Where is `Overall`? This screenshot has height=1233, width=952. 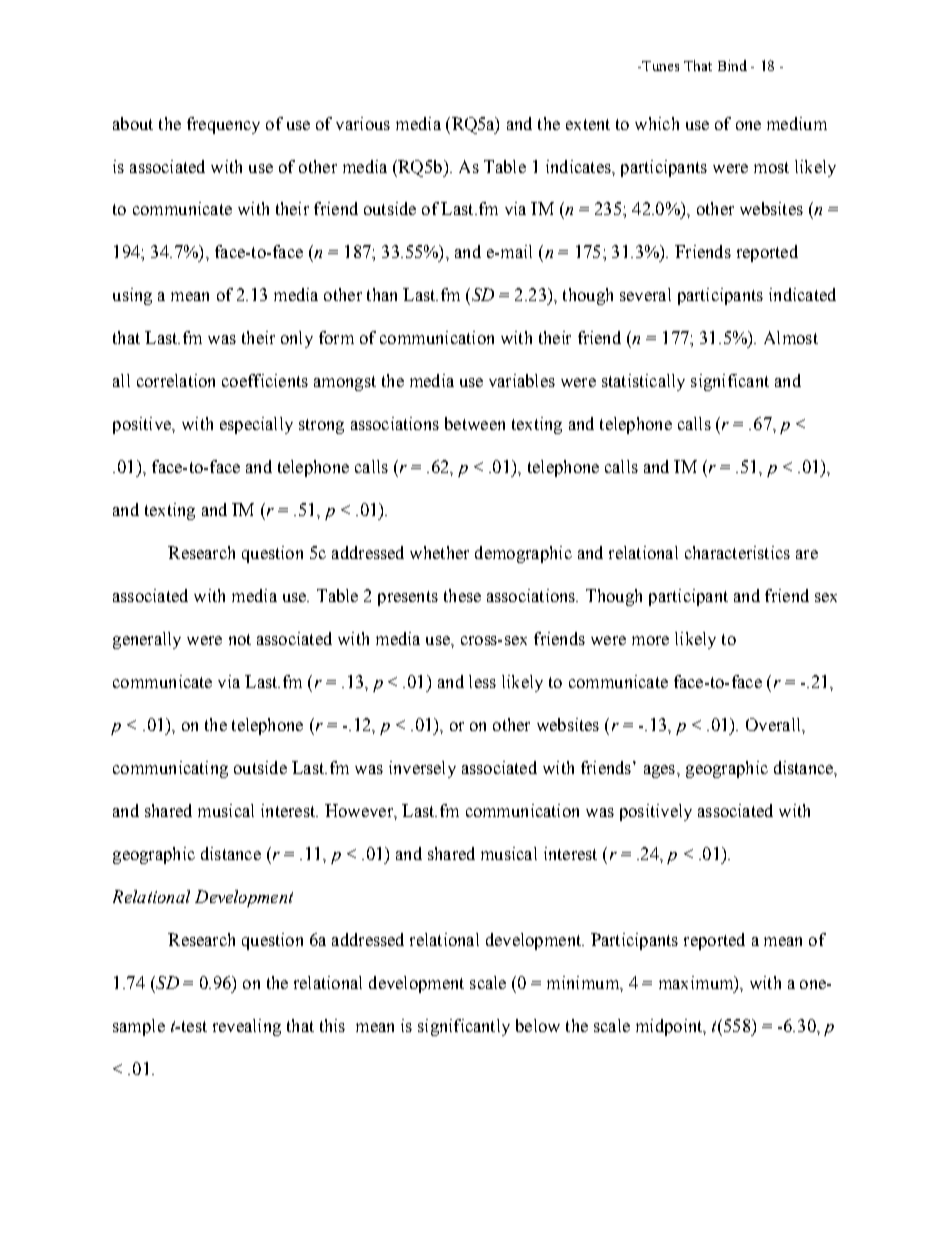 Overall is located at coordinates (774, 724).
